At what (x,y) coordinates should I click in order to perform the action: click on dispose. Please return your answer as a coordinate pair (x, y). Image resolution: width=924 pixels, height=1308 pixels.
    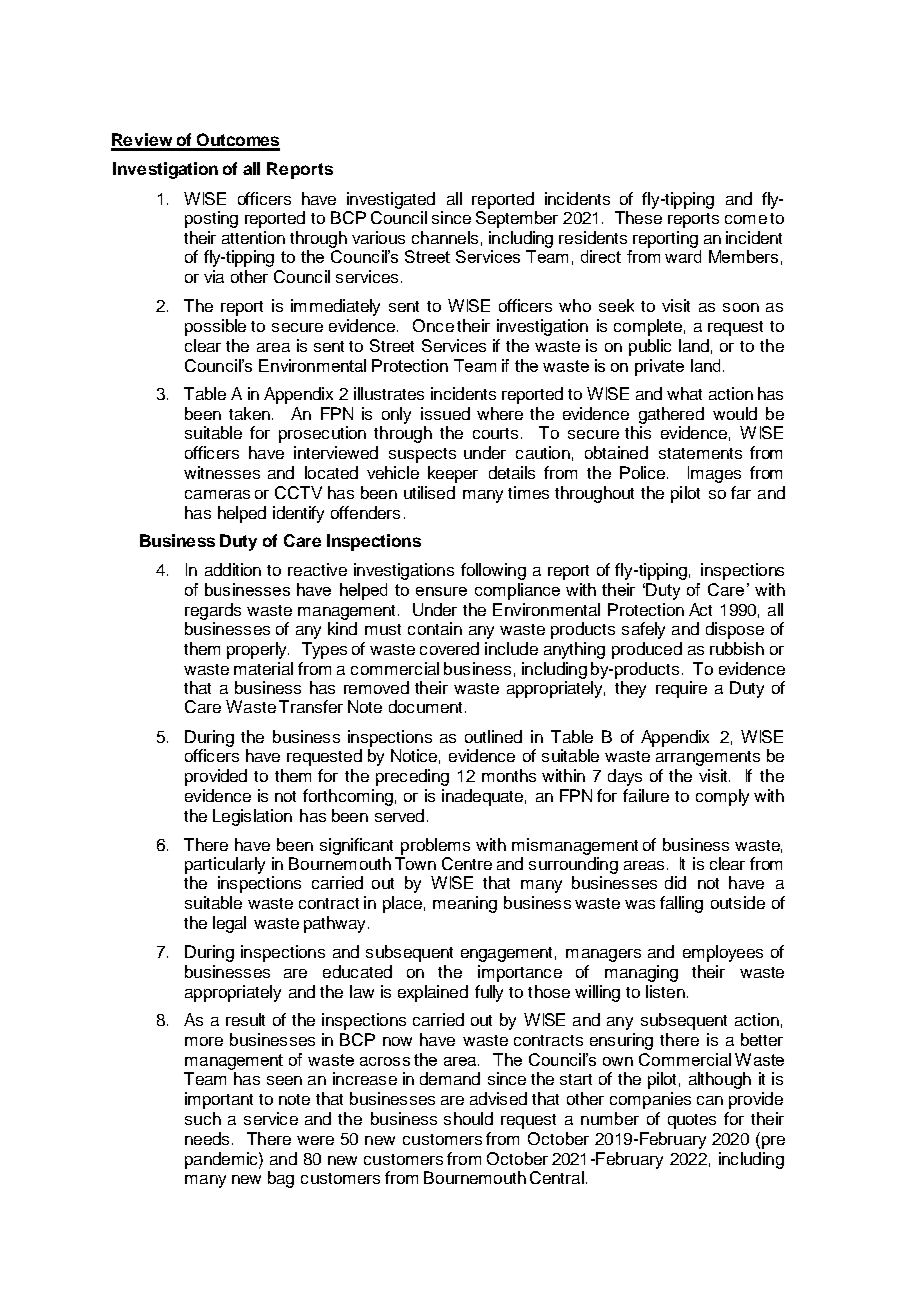
    Looking at the image, I should click on (735, 630).
